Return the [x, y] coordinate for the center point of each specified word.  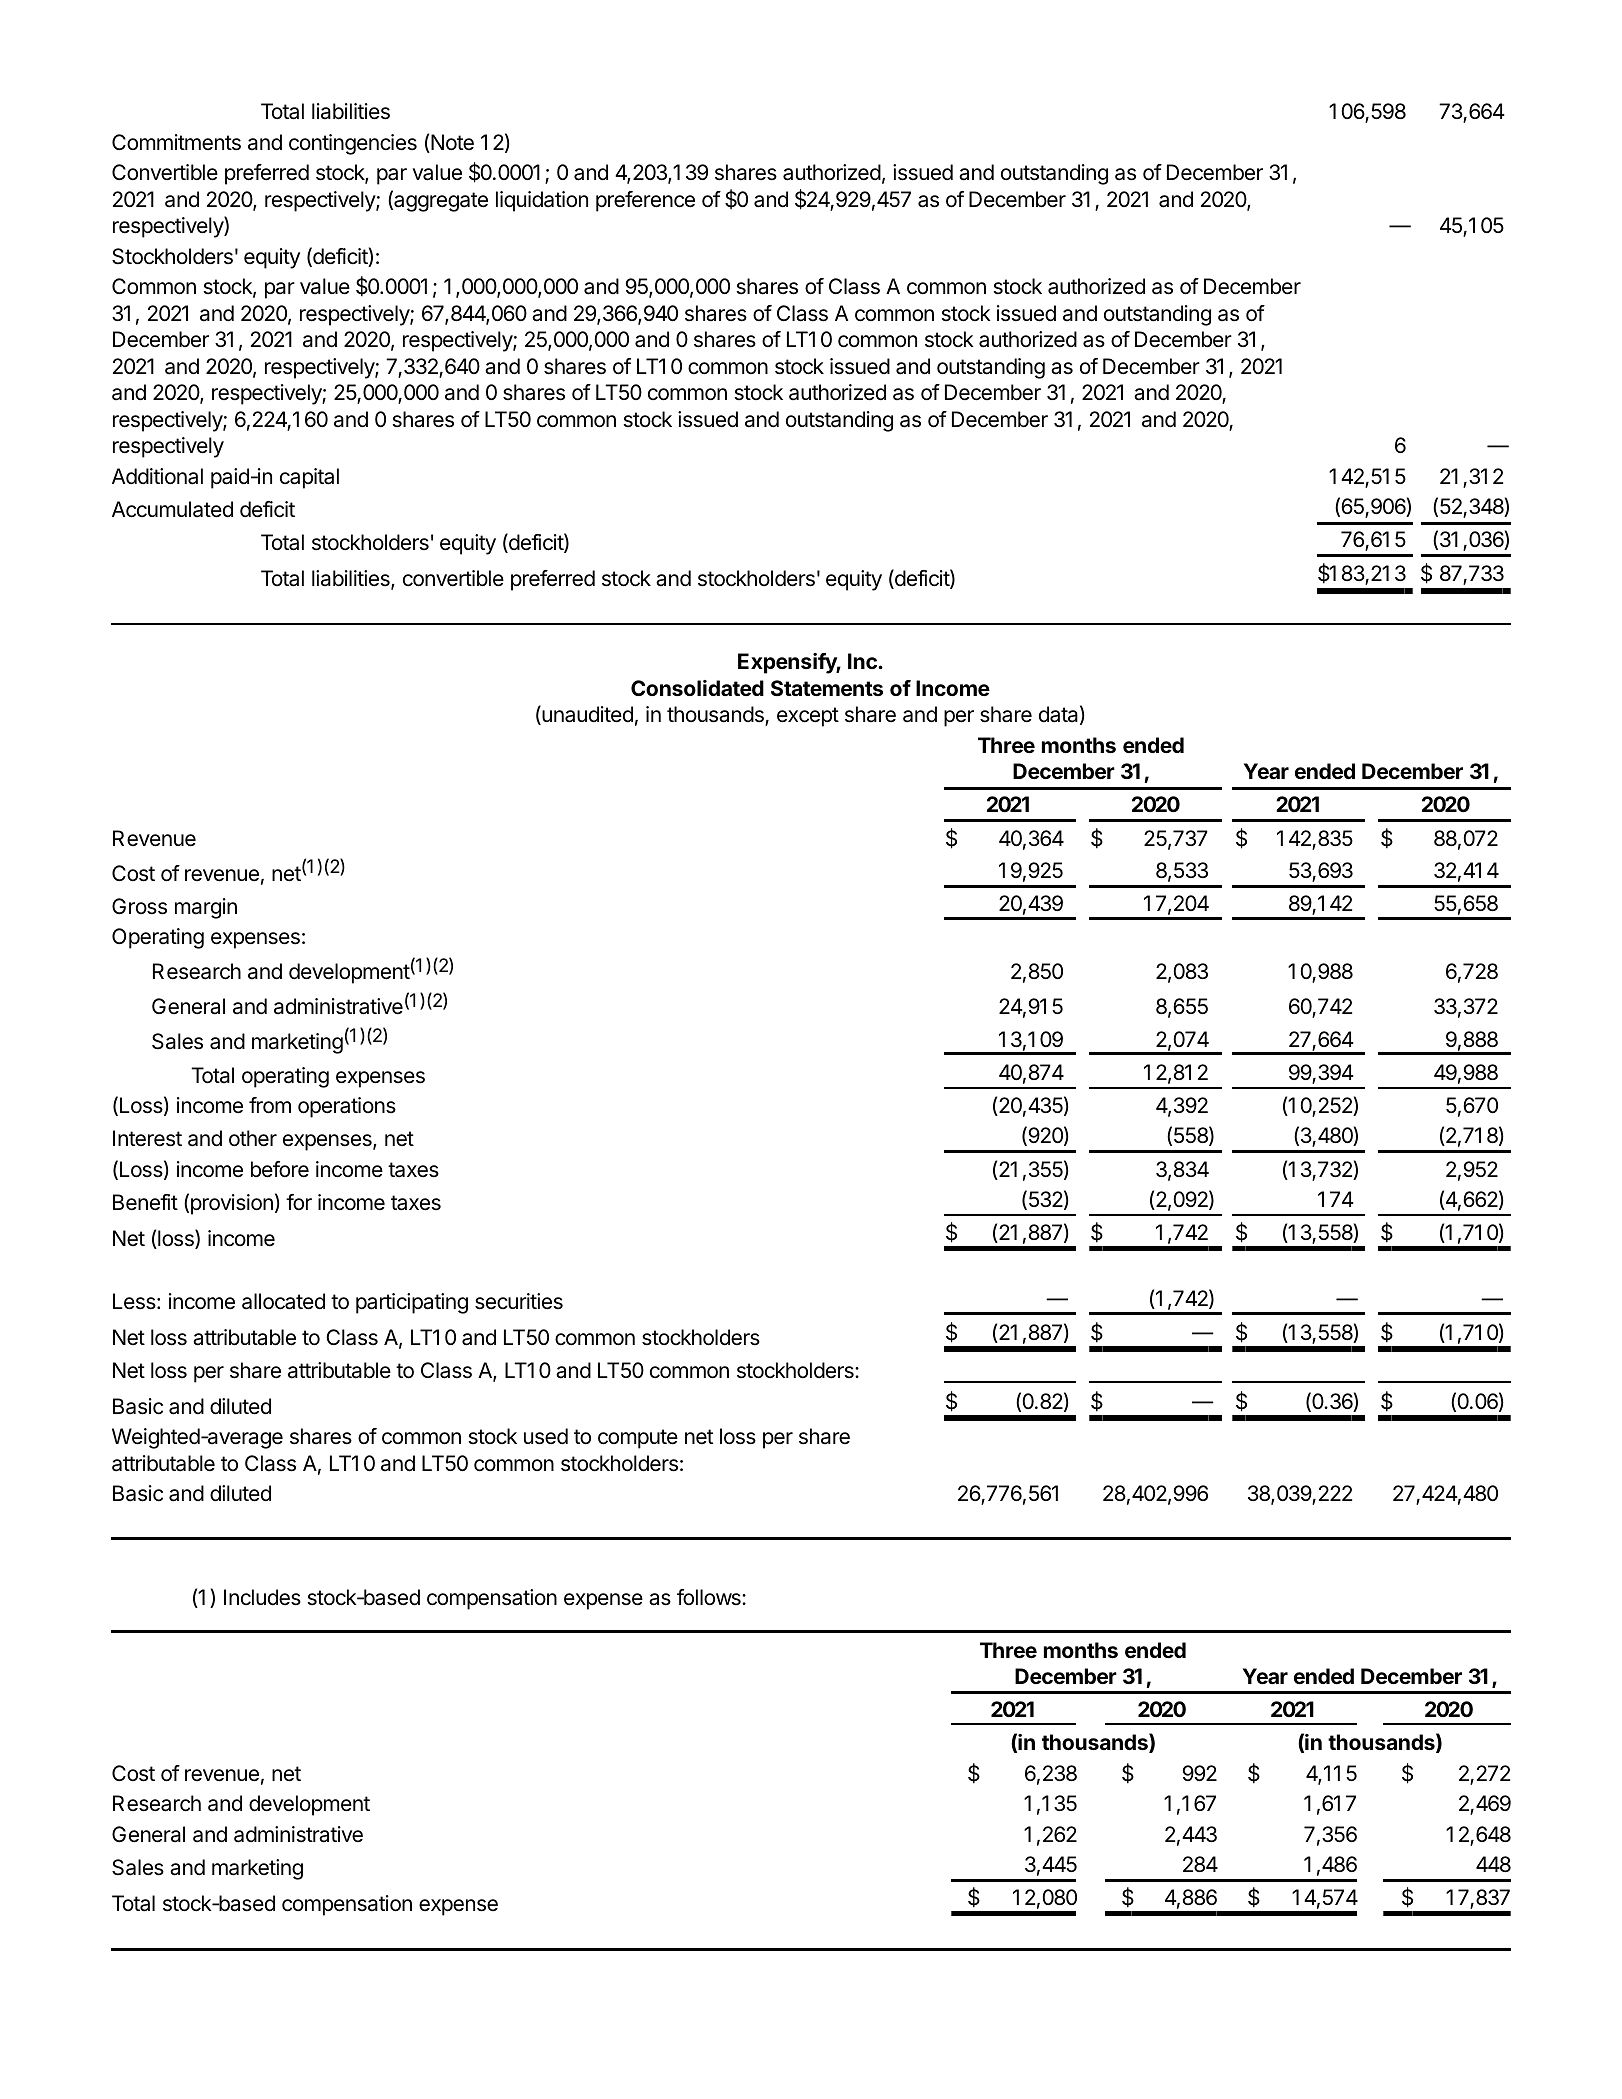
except [808, 717]
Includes [262, 1597]
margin [206, 908]
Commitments [176, 142]
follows [710, 1597]
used [546, 1436]
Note [451, 143]
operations [347, 1107]
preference [645, 201]
